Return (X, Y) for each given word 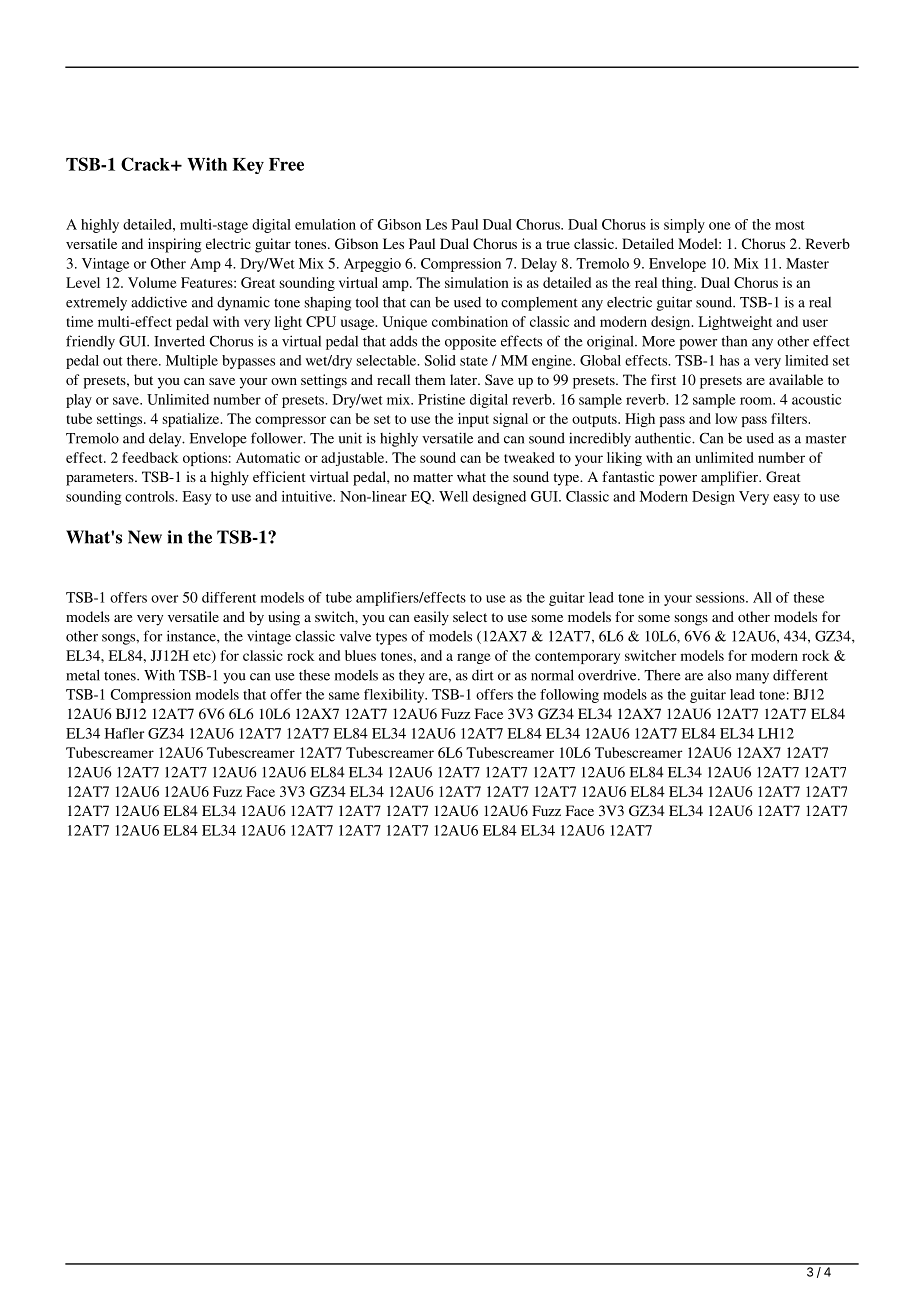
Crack (146, 164)
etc (203, 657)
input (473, 420)
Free (286, 164)
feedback (150, 457)
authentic (664, 438)
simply (684, 226)
